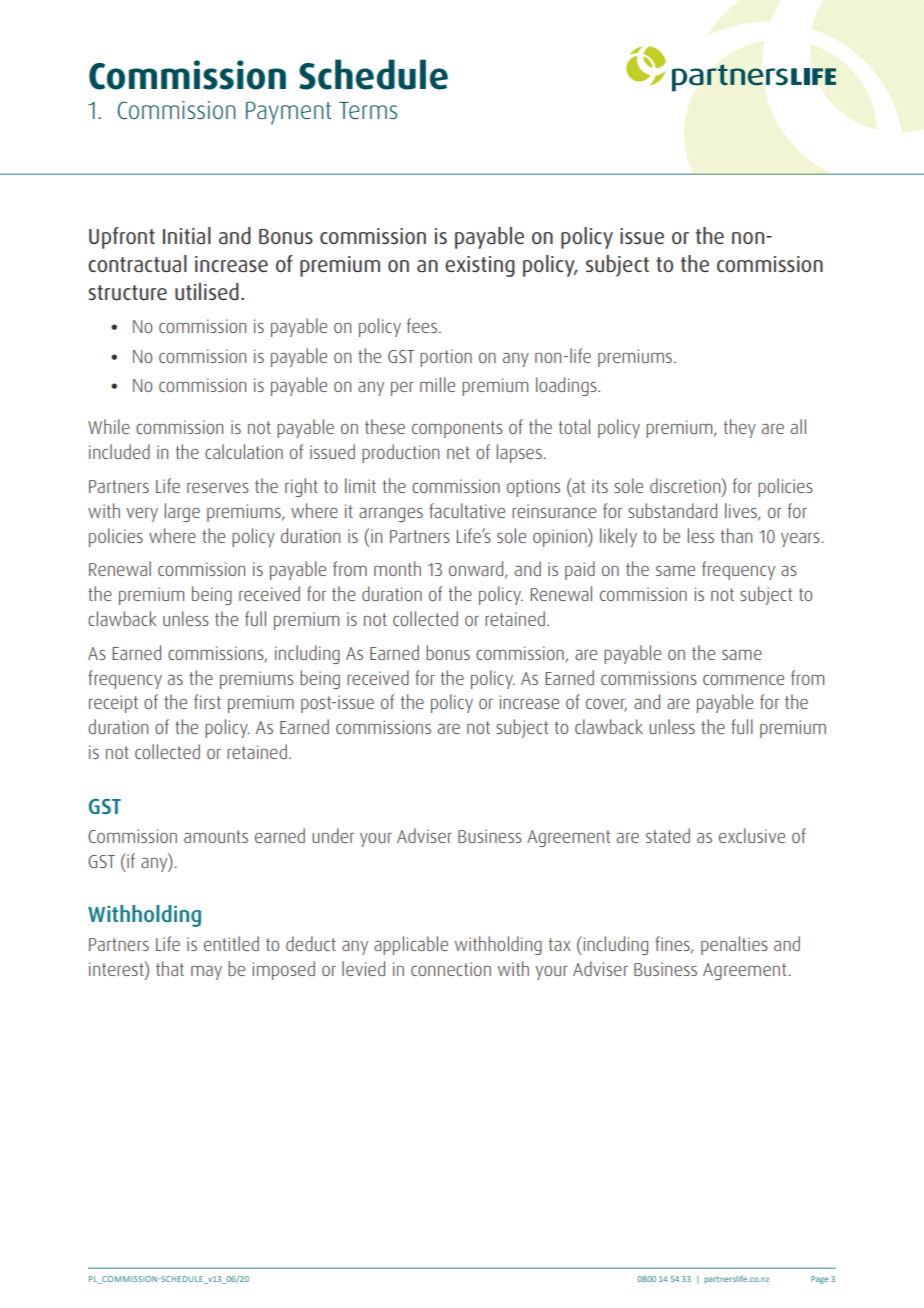 Image resolution: width=924 pixels, height=1308 pixels. I want to click on connection, so click(451, 969).
